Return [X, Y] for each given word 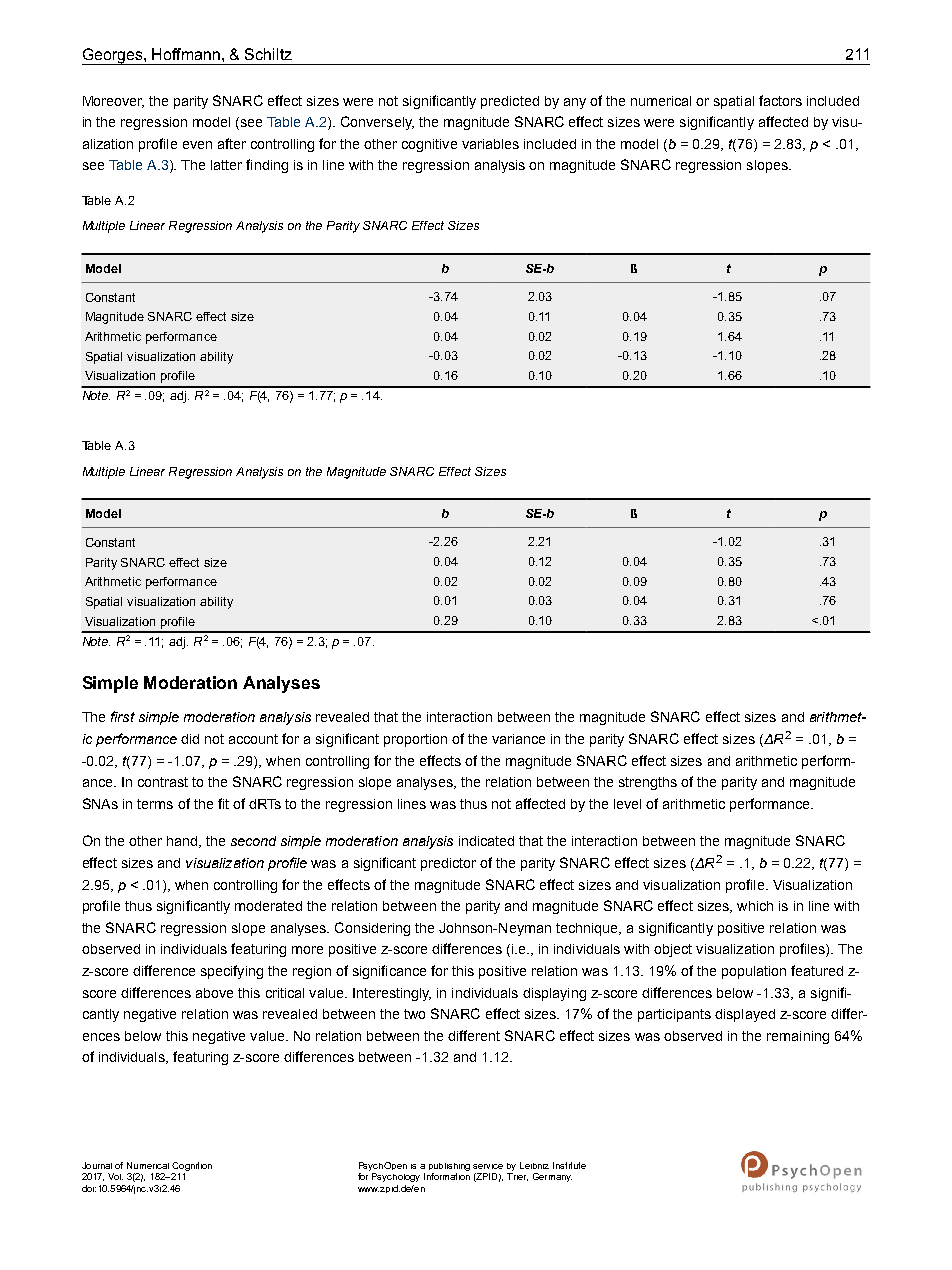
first [123, 716]
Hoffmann [186, 54]
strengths [648, 783]
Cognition [192, 1166]
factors [780, 100]
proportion [415, 740]
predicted [510, 102]
